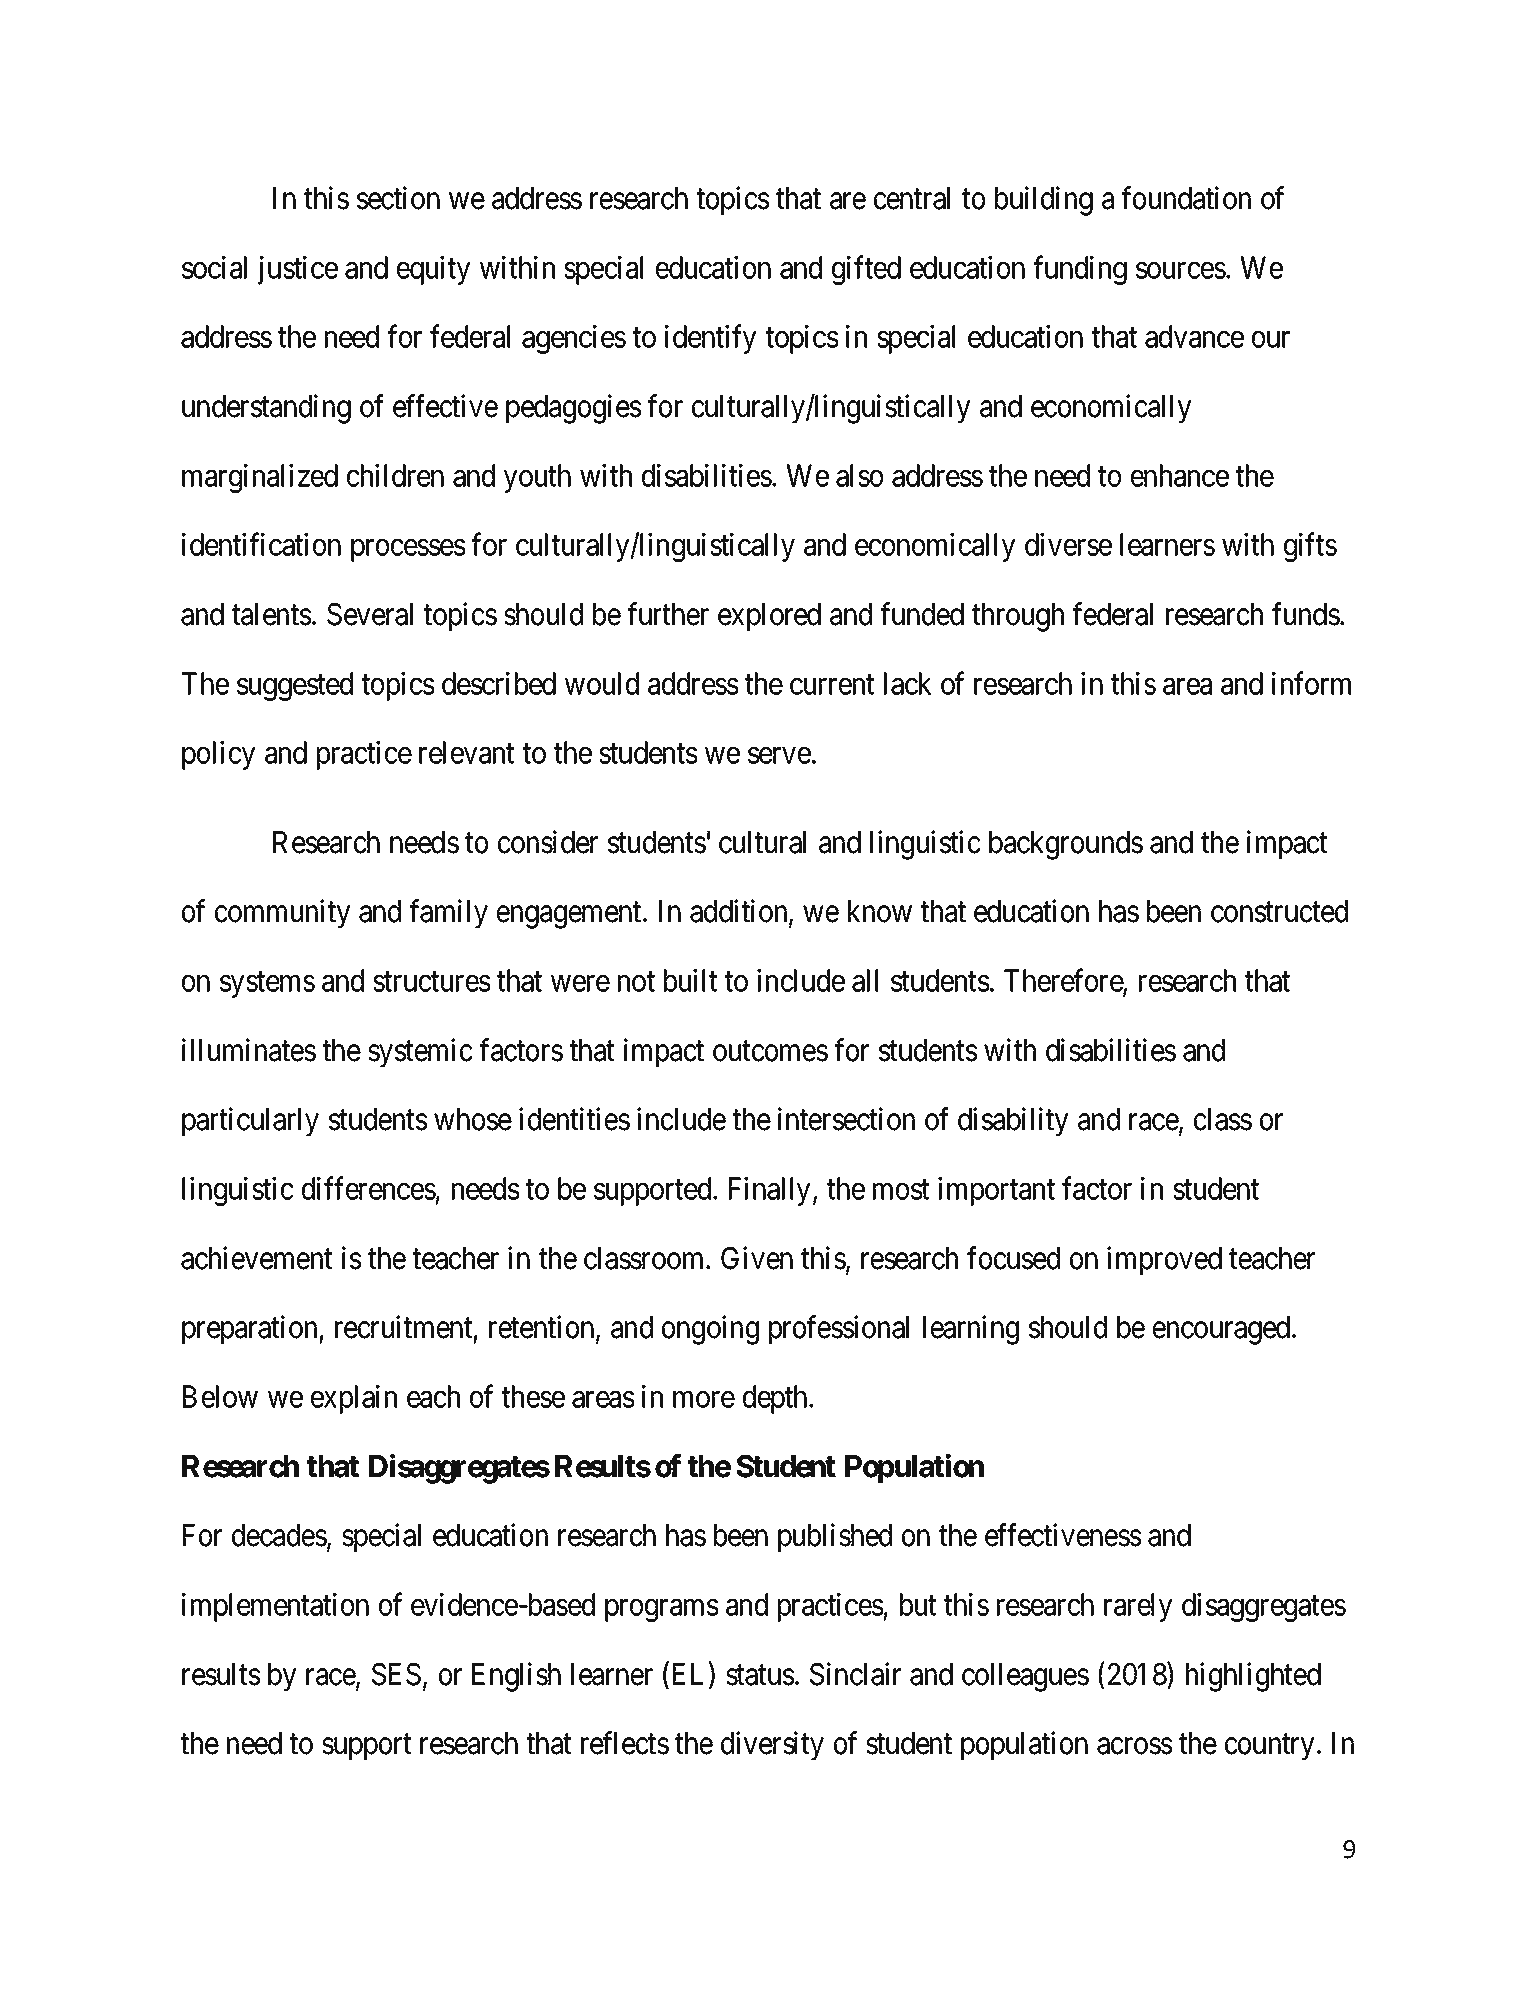  What do you see at coordinates (1164, 1260) in the screenshot?
I see `improved` at bounding box center [1164, 1260].
